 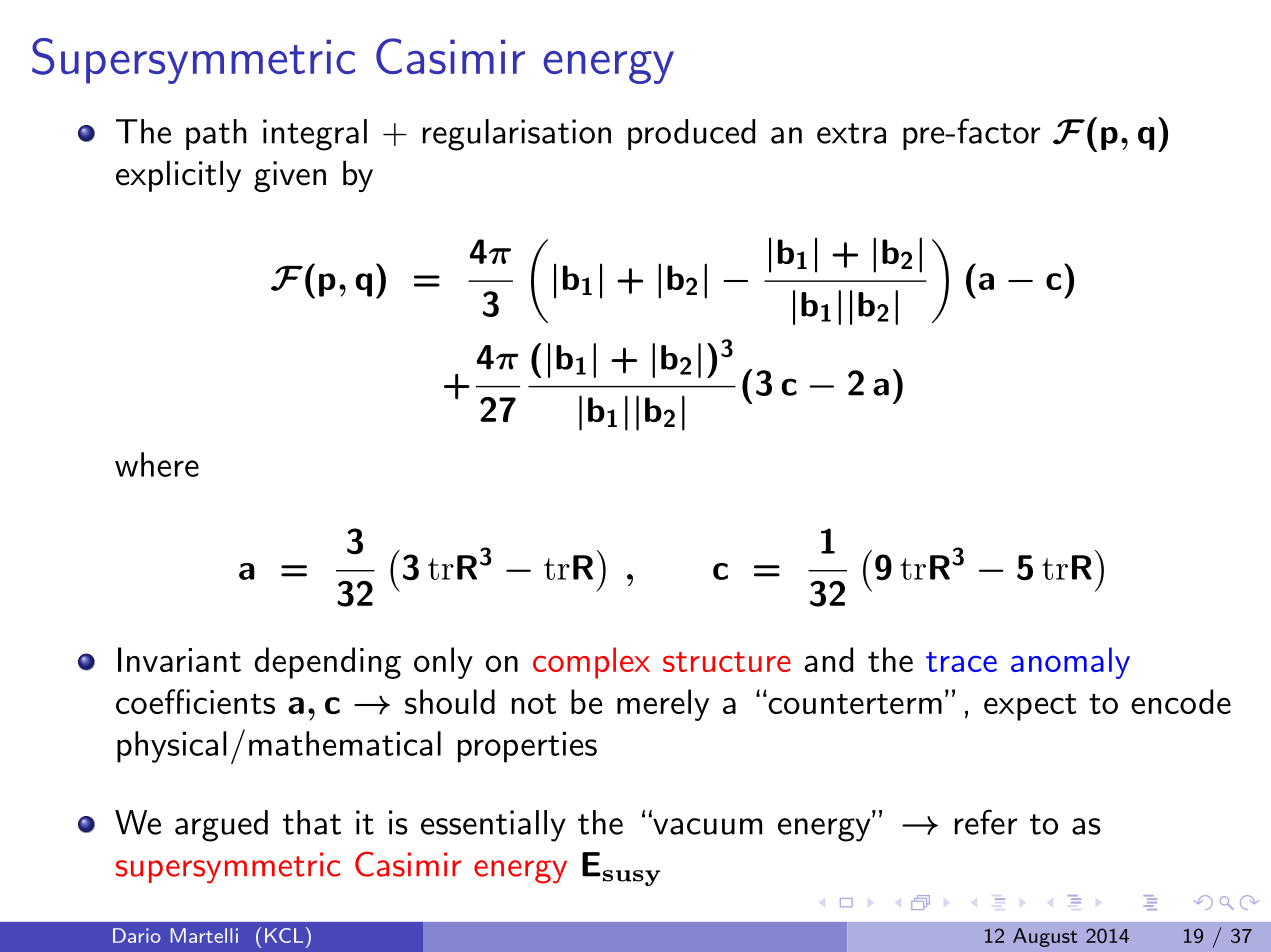 I want to click on given, so click(x=290, y=176).
